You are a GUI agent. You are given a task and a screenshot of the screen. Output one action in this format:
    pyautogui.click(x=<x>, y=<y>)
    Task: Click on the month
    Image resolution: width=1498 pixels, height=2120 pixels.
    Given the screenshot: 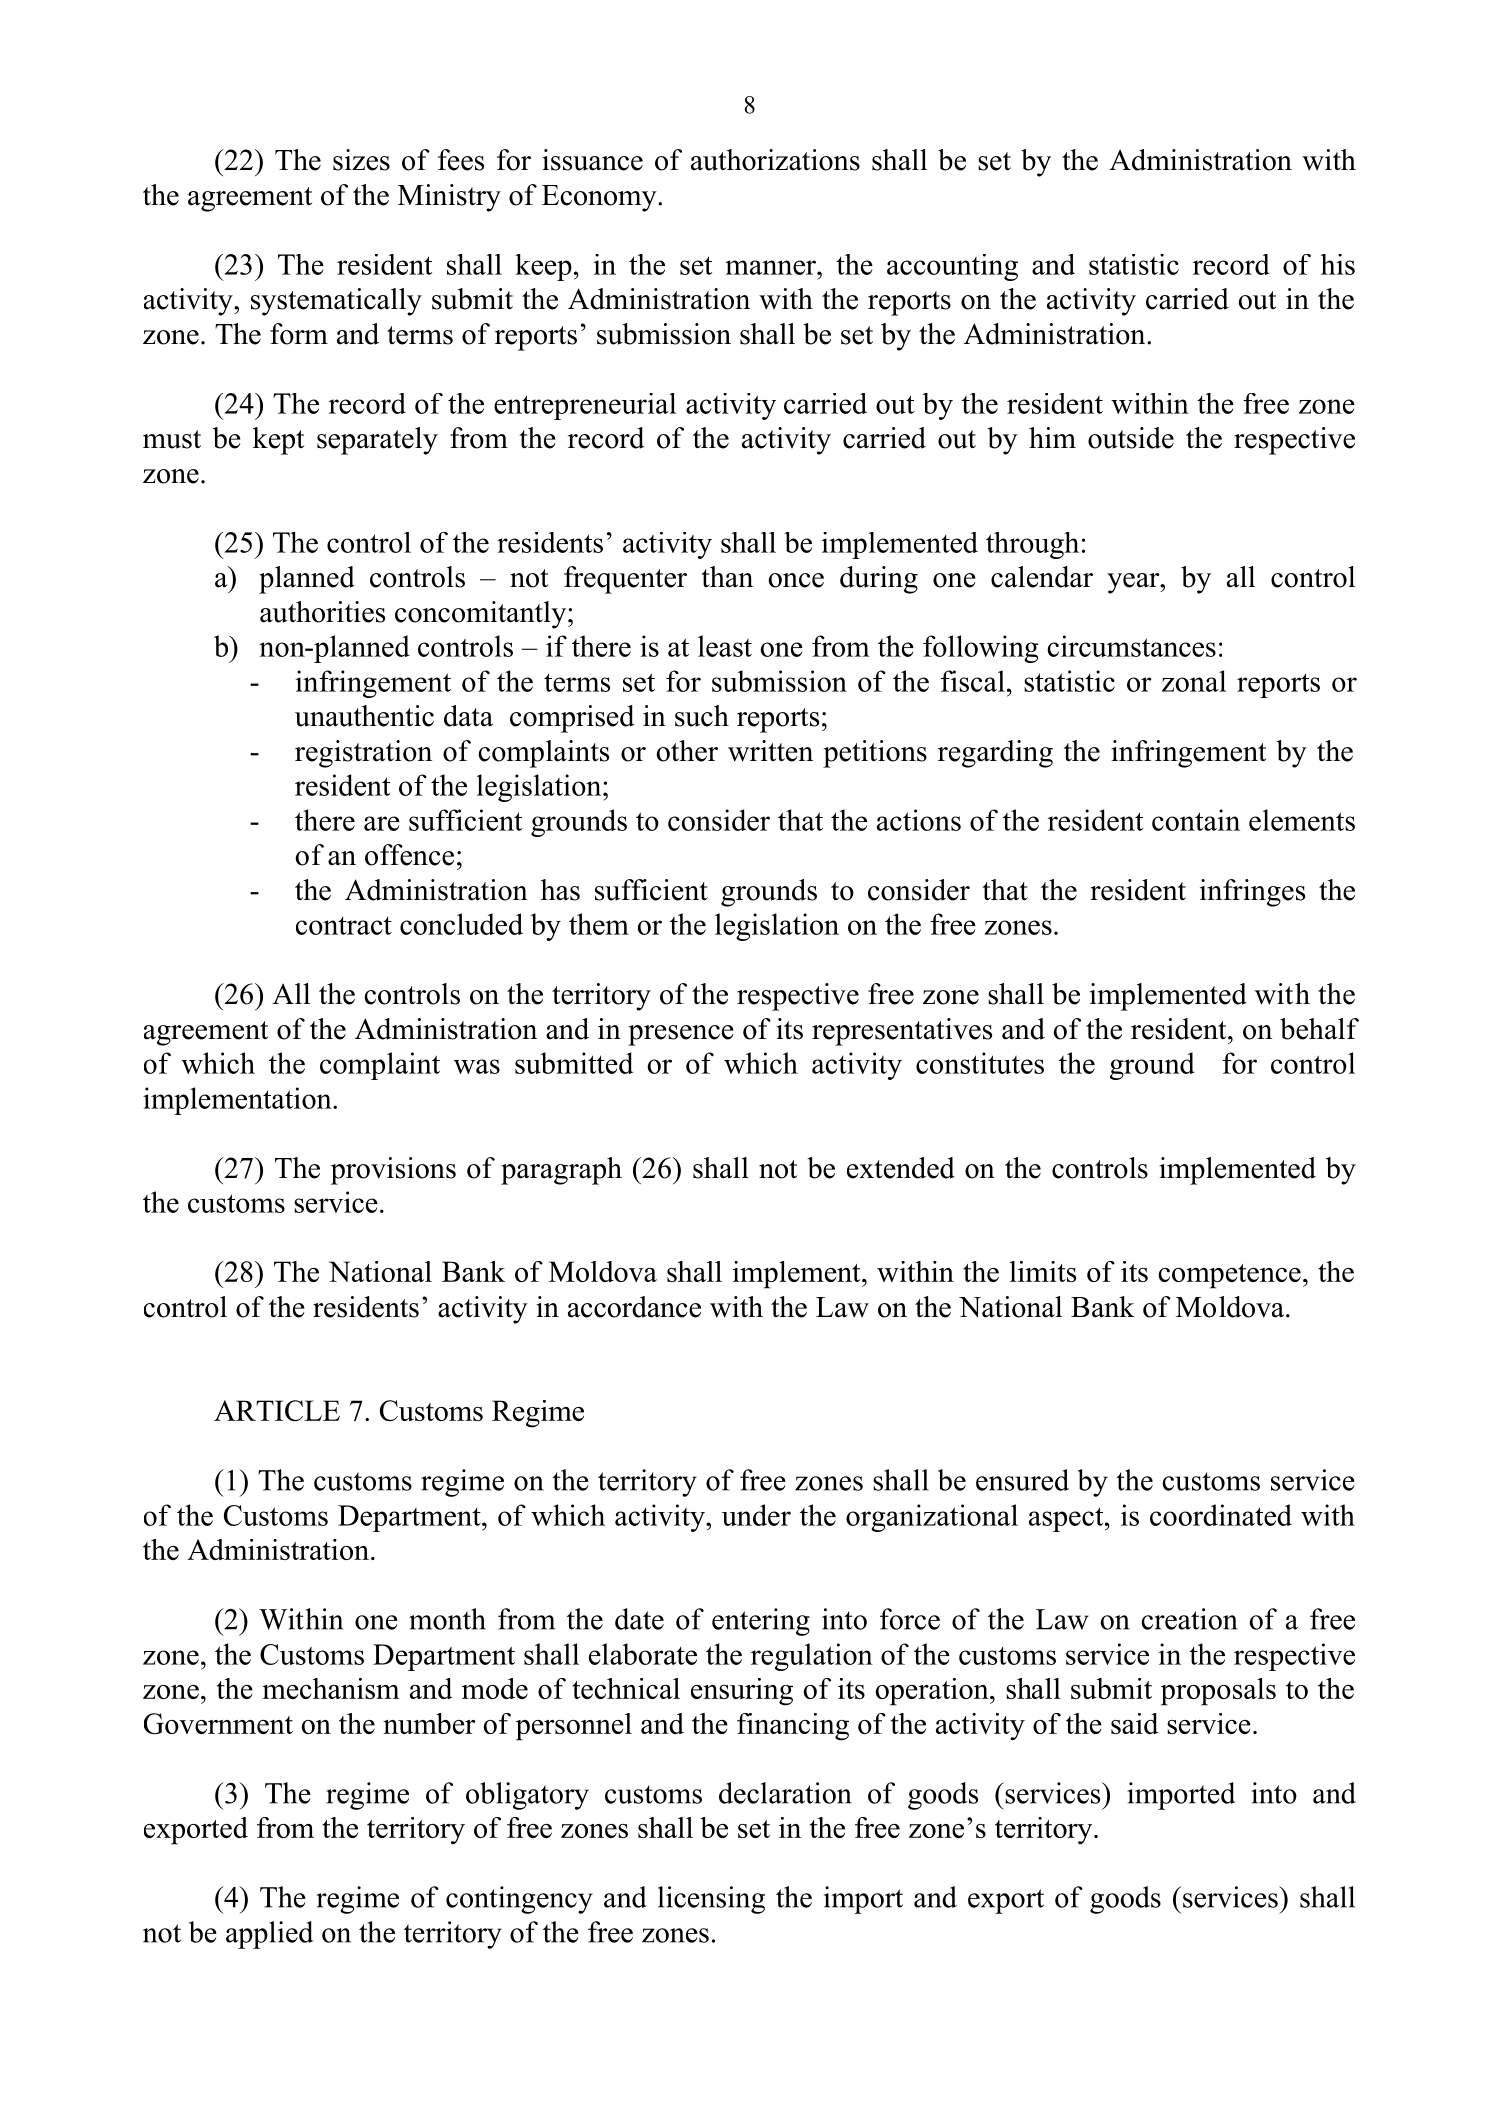 What is the action you would take?
    pyautogui.click(x=447, y=1619)
